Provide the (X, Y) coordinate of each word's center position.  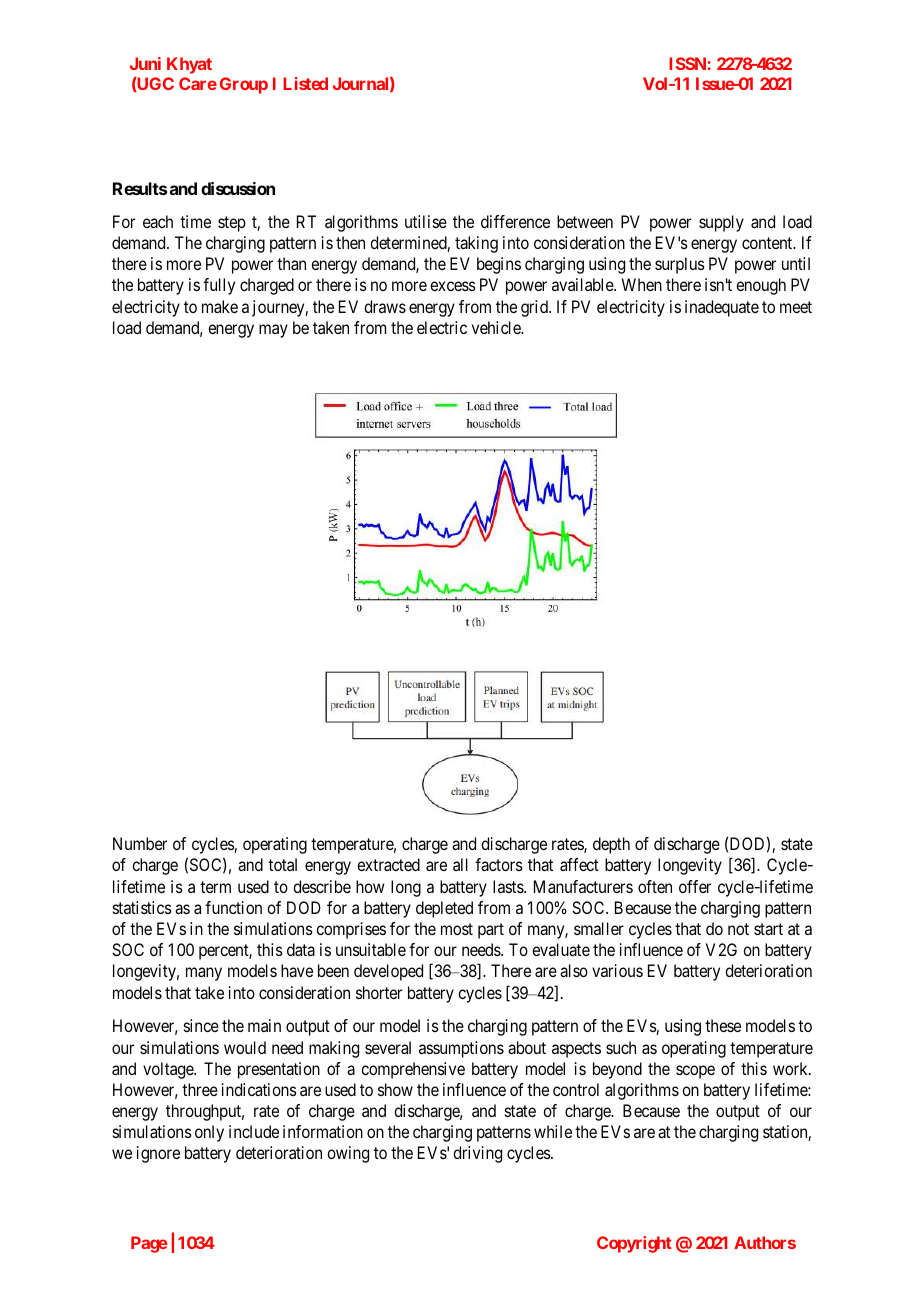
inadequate (722, 308)
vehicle (497, 327)
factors (499, 864)
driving (477, 1154)
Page (149, 1244)
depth (611, 845)
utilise (426, 221)
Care (198, 83)
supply (721, 223)
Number (140, 843)
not (738, 929)
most (457, 929)
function (233, 907)
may (273, 331)
